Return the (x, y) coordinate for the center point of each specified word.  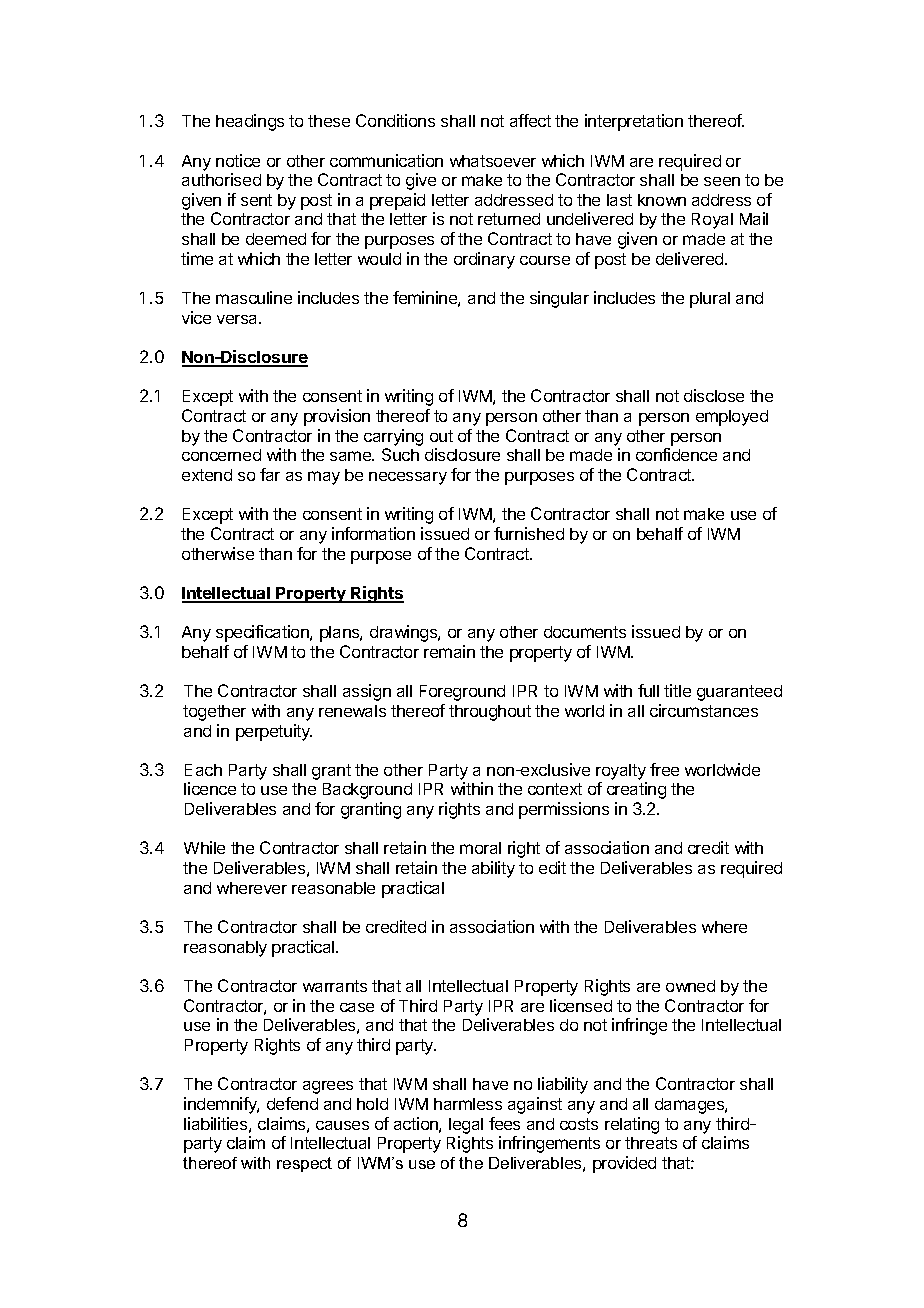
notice (238, 160)
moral (480, 848)
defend (292, 1103)
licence (210, 788)
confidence (676, 454)
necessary (408, 478)
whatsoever (493, 161)
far (270, 474)
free (664, 769)
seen (722, 181)
